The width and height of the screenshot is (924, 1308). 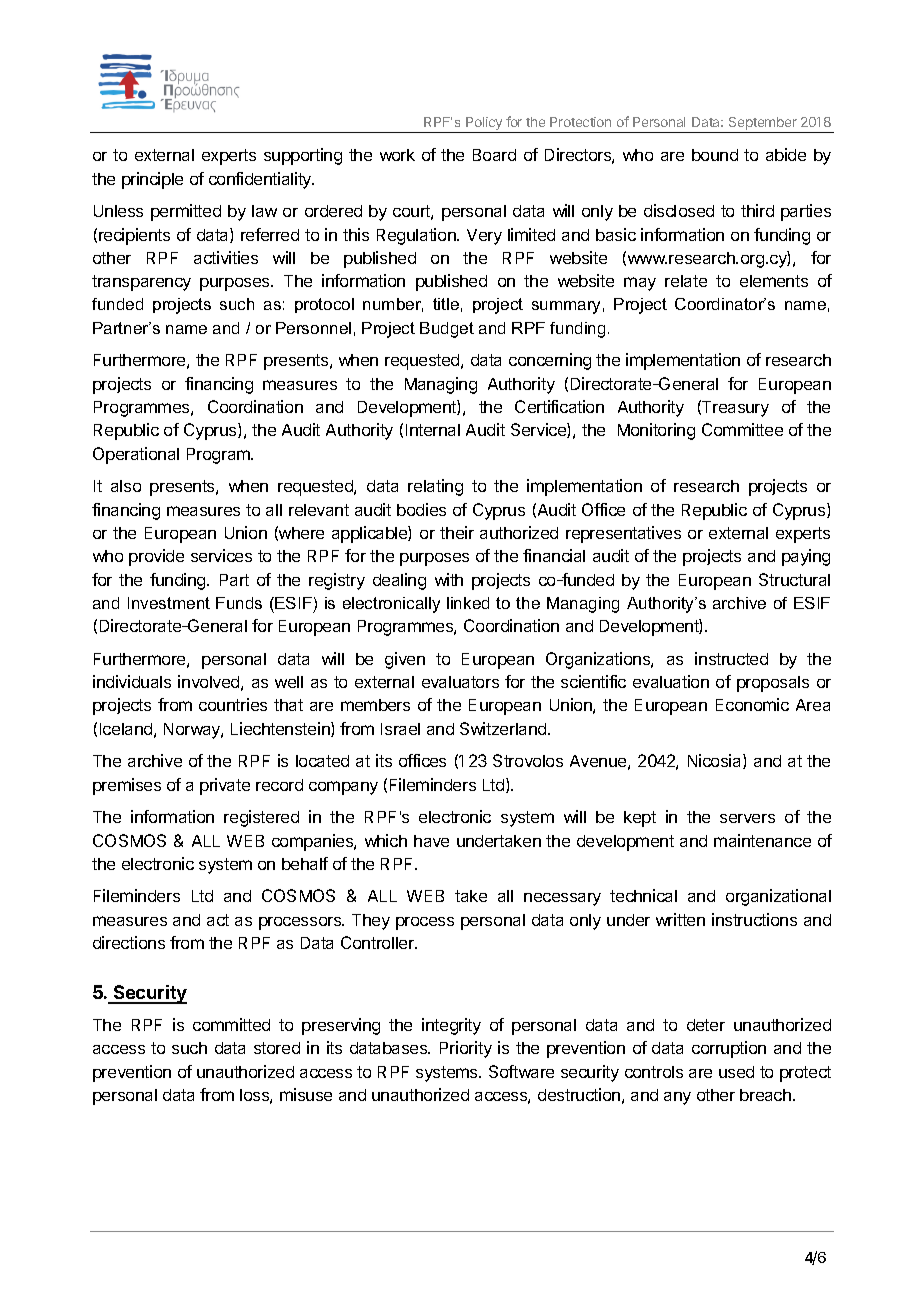 What do you see at coordinates (152, 180) in the screenshot?
I see `principle` at bounding box center [152, 180].
